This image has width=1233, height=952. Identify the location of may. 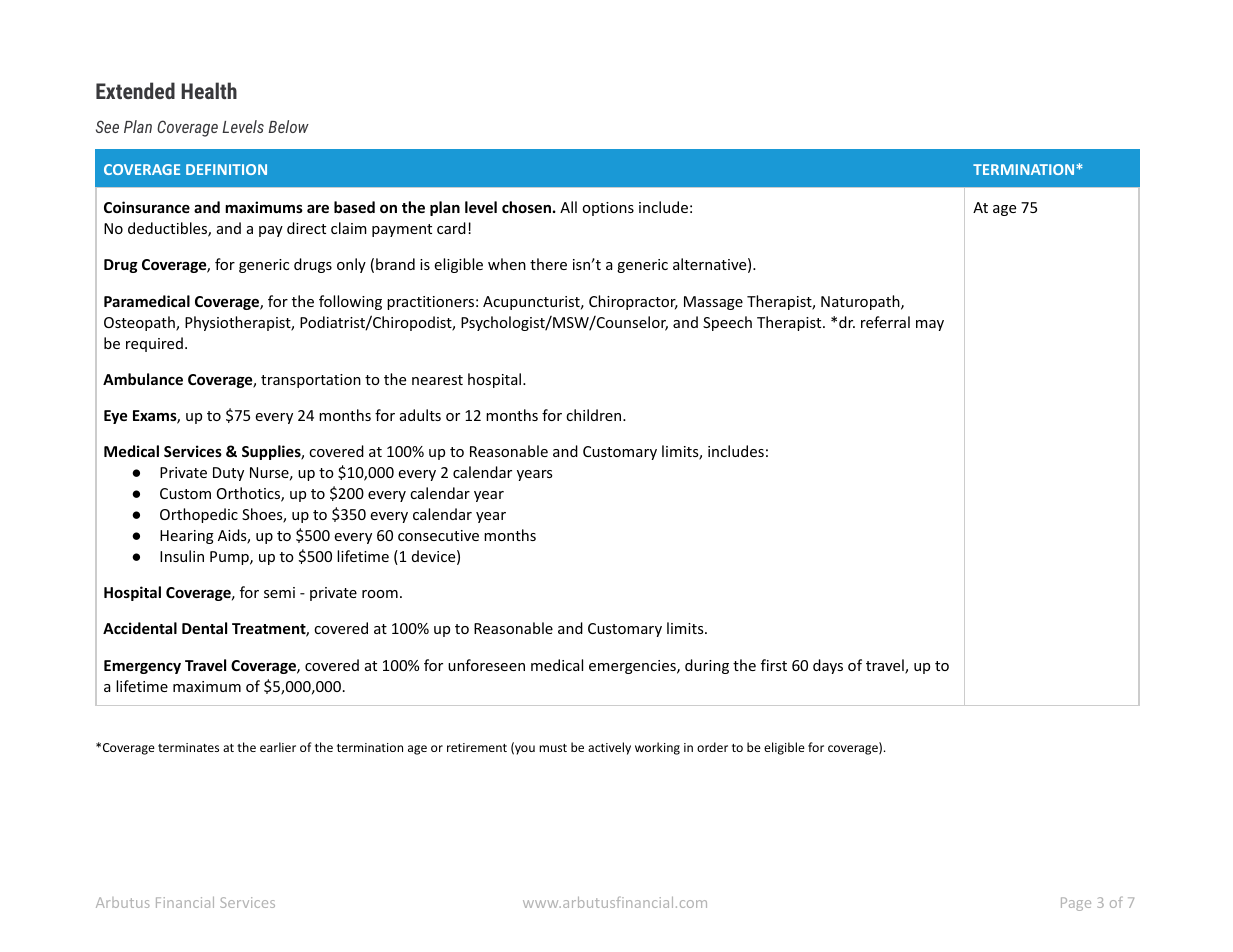
(930, 325).
